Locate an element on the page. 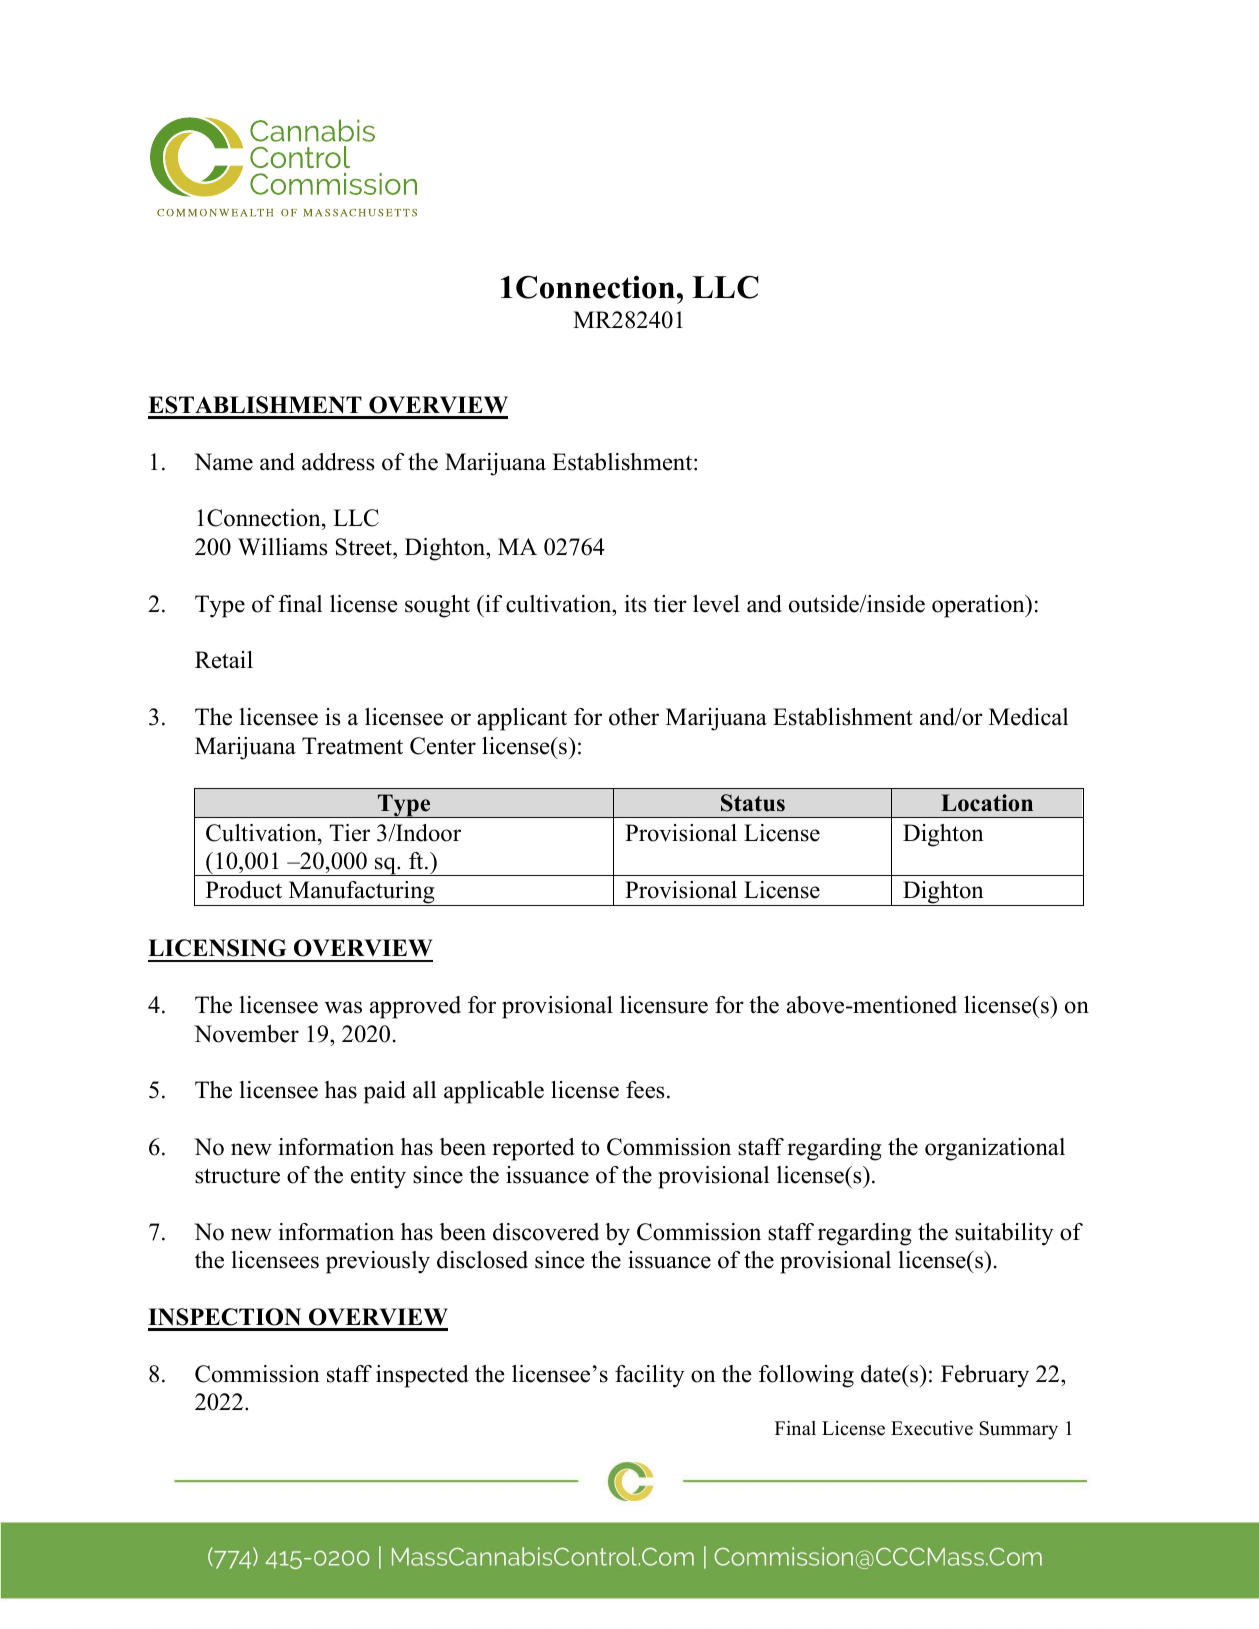 The width and height of the image is (1259, 1629). entity is located at coordinates (378, 1177).
